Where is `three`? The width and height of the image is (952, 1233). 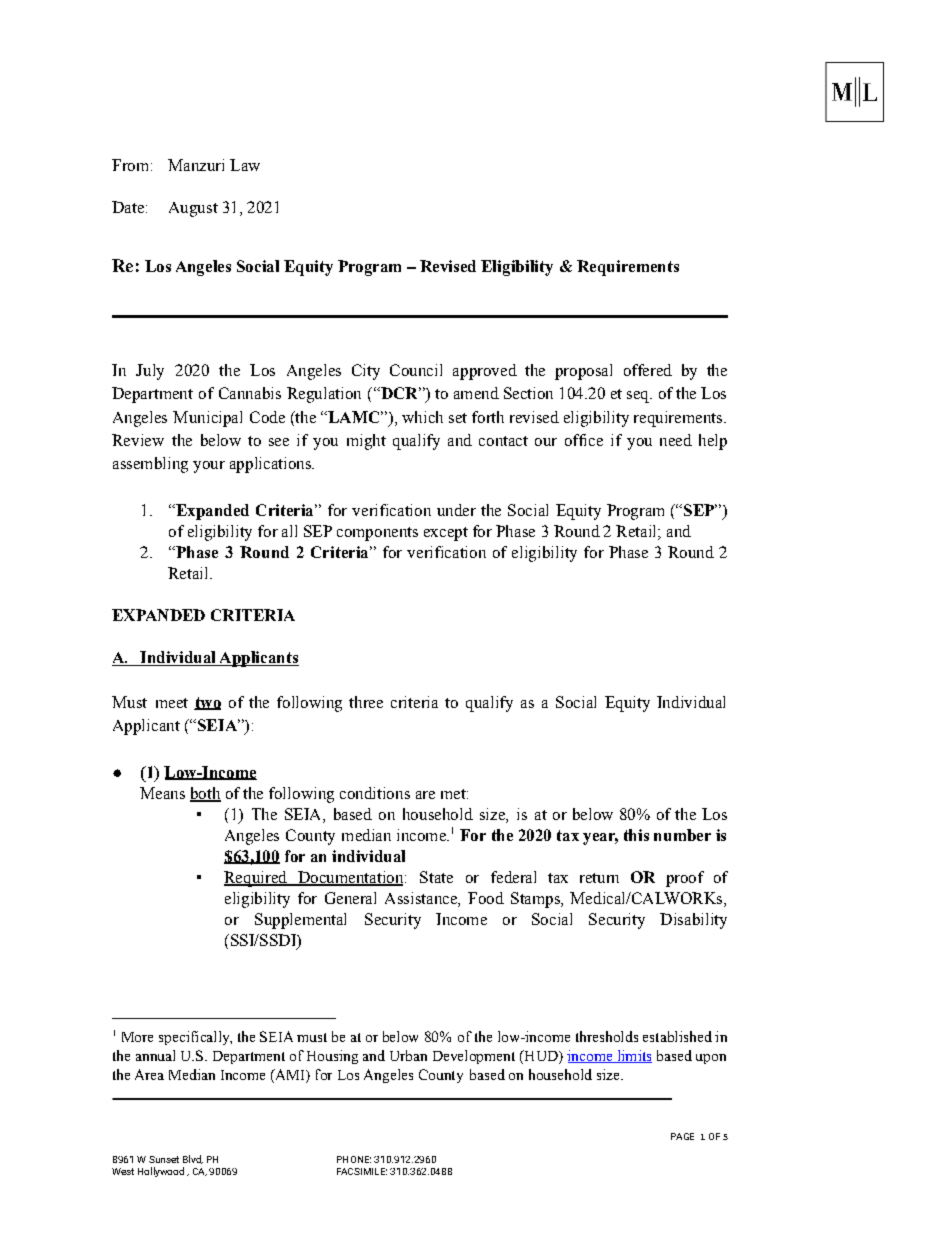 three is located at coordinates (366, 702).
